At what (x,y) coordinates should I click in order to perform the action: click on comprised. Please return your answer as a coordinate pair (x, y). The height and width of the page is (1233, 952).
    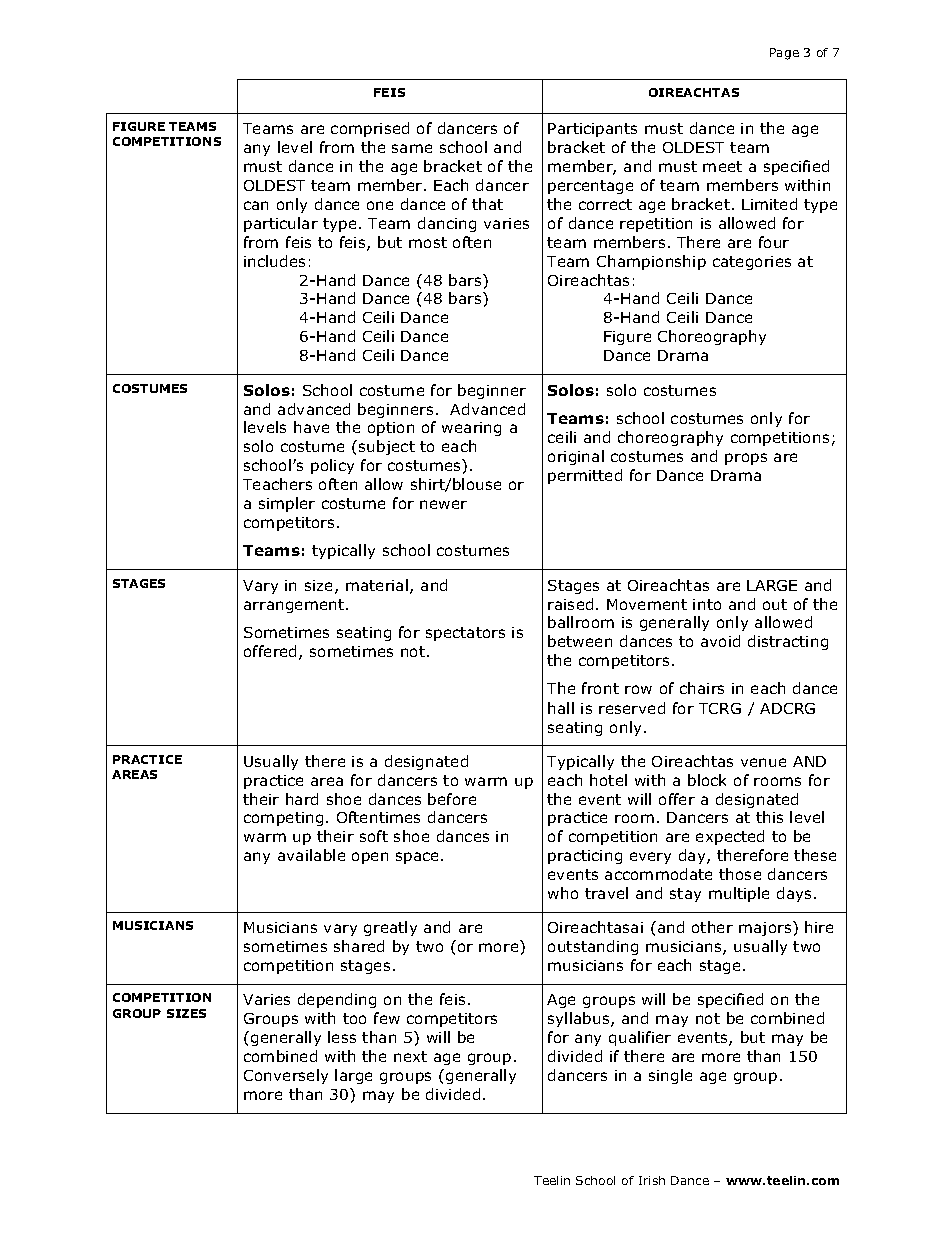
    Looking at the image, I should click on (370, 129).
